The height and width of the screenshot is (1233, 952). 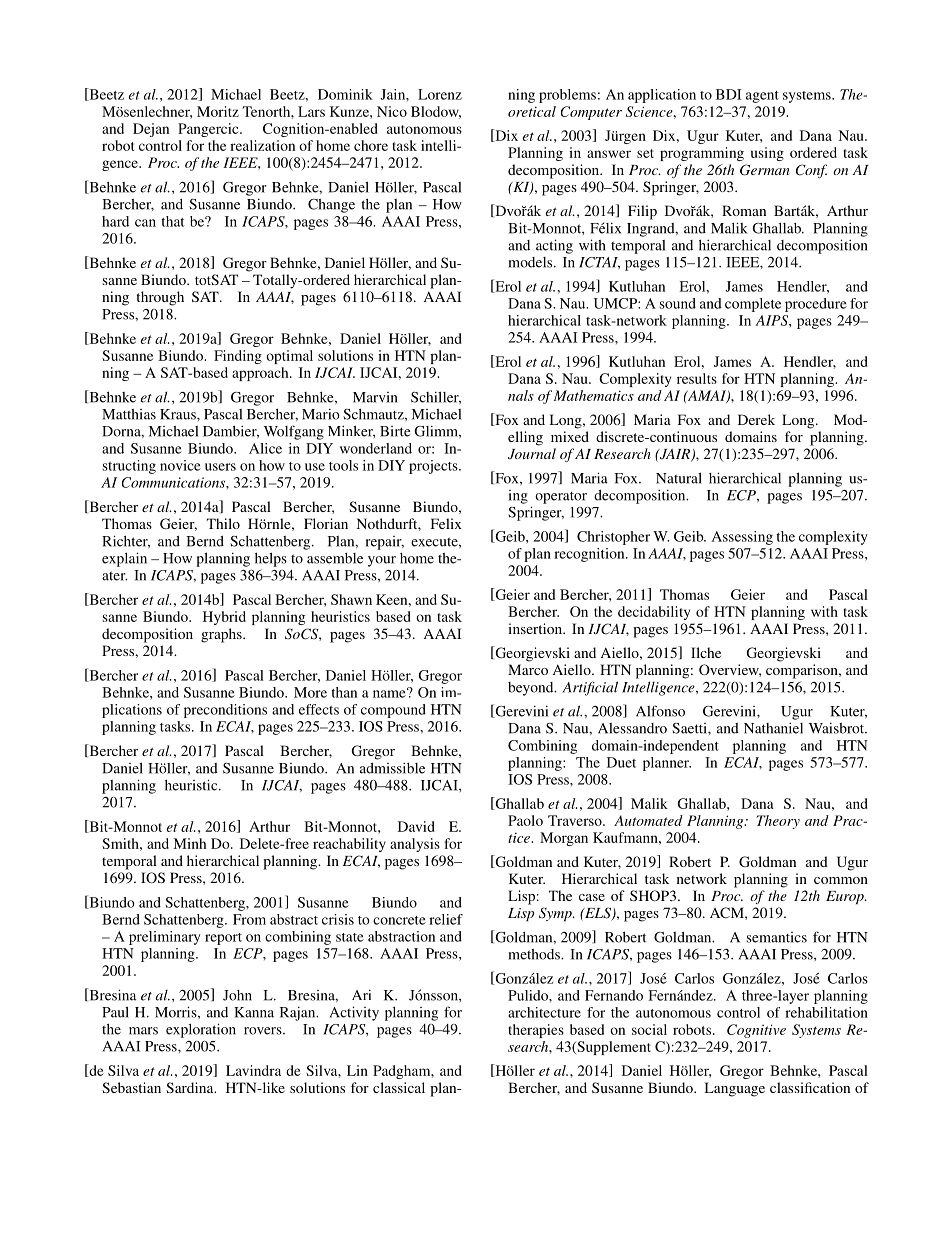 What do you see at coordinates (532, 454) in the screenshot?
I see `Journal` at bounding box center [532, 454].
